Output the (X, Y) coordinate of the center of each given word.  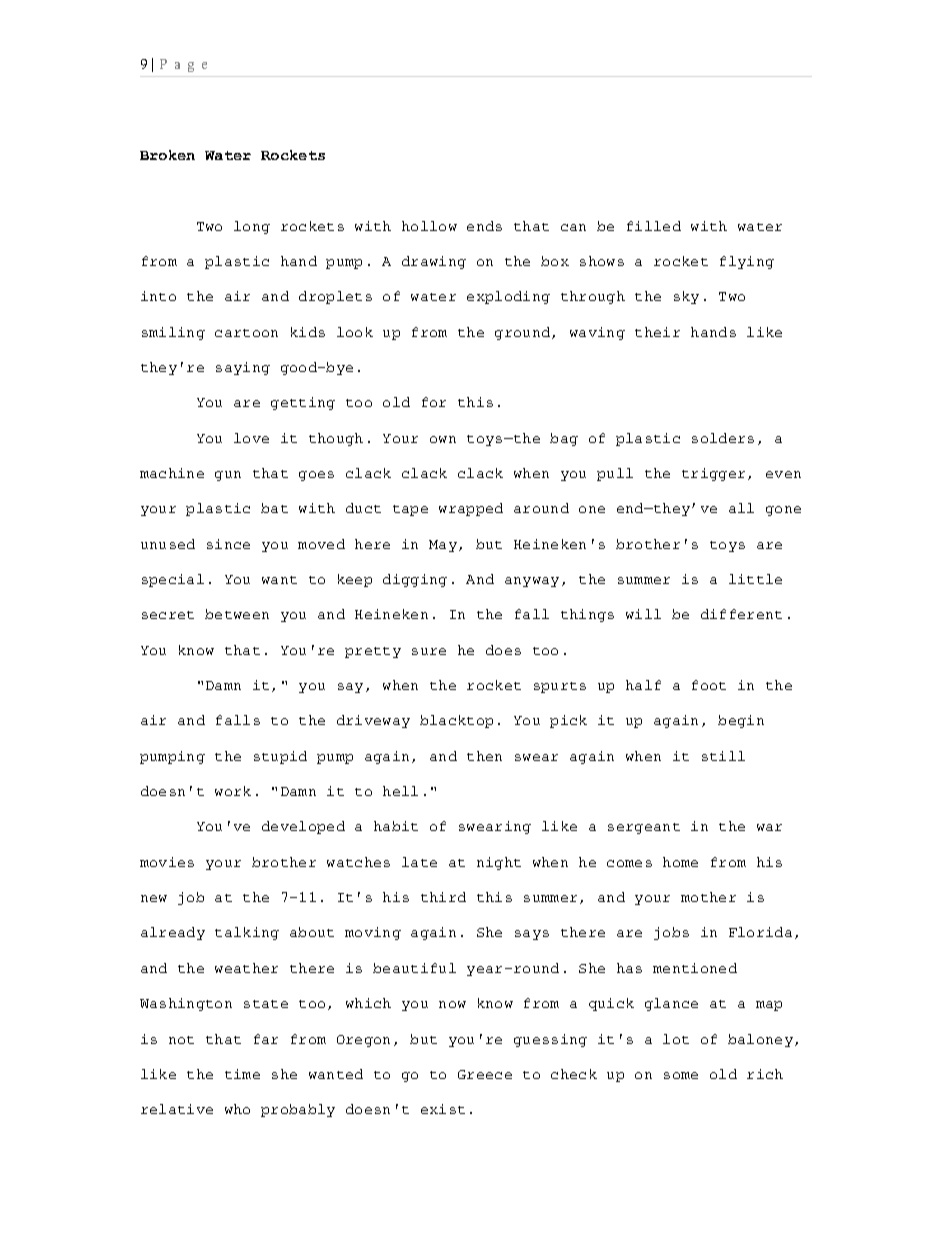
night (499, 863)
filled (654, 226)
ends (484, 226)
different (741, 614)
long (252, 227)
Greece (485, 1074)
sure (429, 651)
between (237, 614)
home (680, 862)
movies (167, 862)
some (681, 1075)
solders (723, 438)
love (251, 438)
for (434, 402)
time (242, 1074)
